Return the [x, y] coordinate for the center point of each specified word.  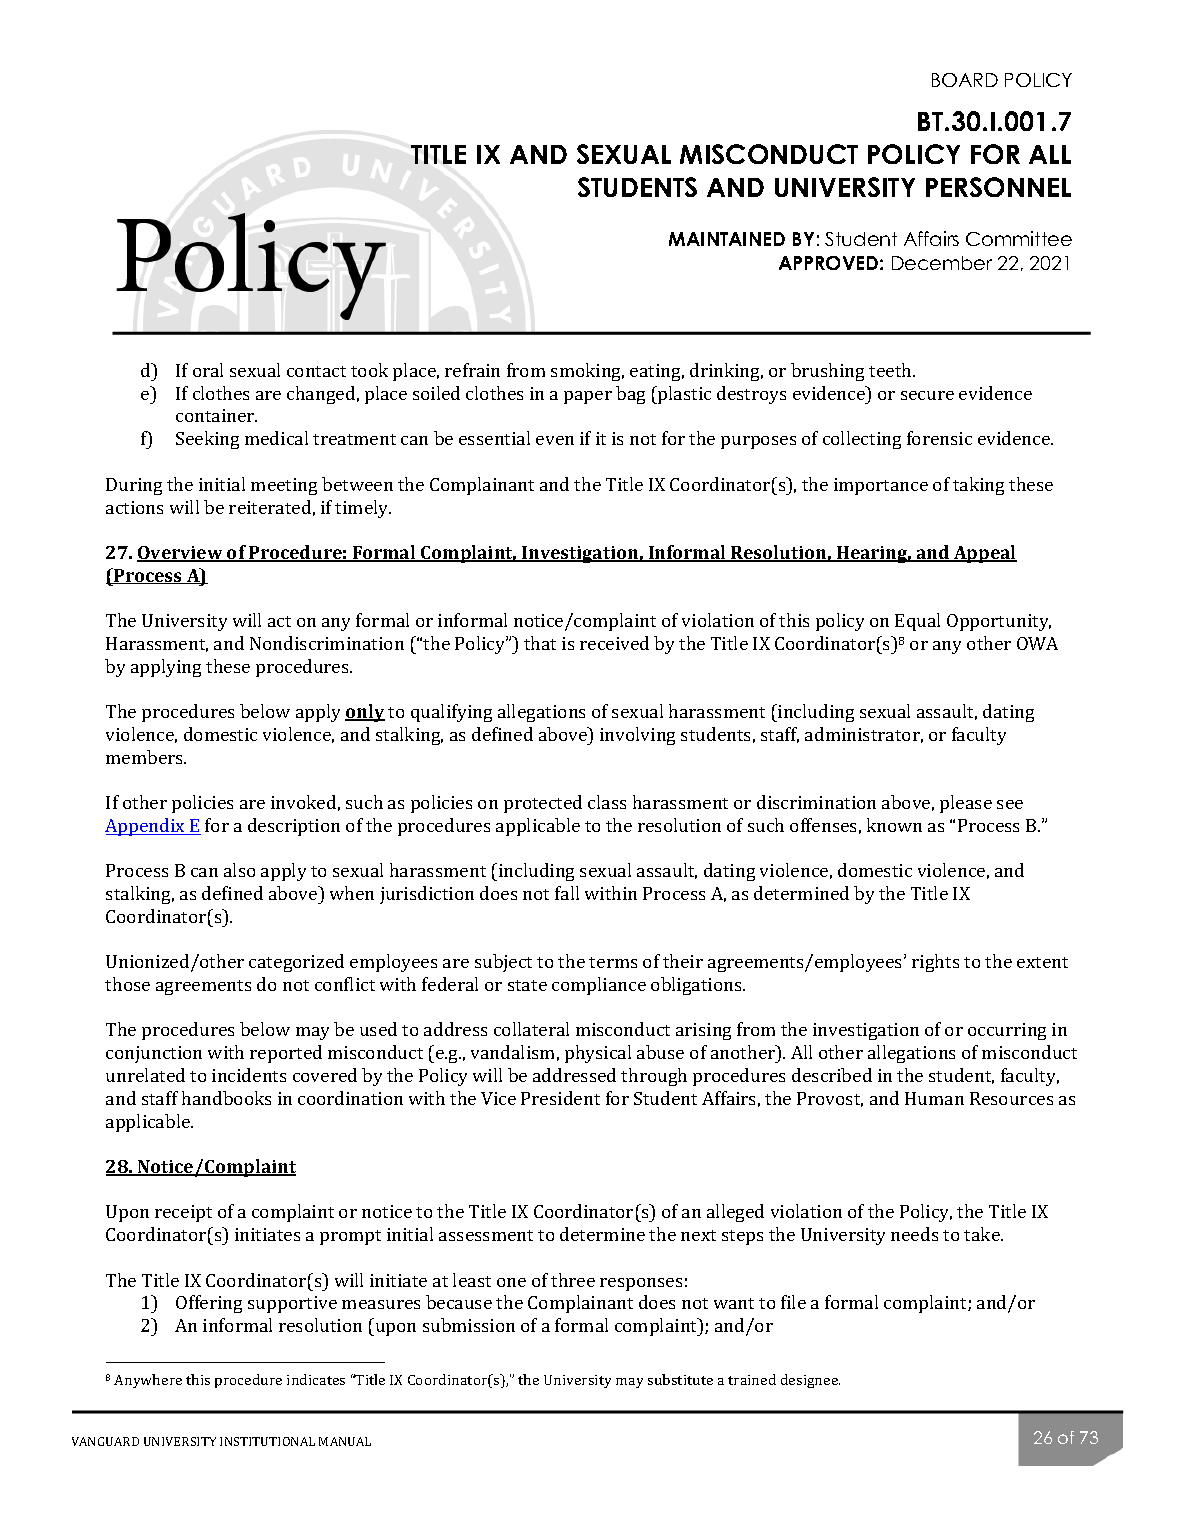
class [607, 802]
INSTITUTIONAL [267, 1441]
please [966, 804]
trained [752, 1379]
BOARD [965, 80]
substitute [680, 1379]
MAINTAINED [727, 239]
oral [208, 370]
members [146, 757]
